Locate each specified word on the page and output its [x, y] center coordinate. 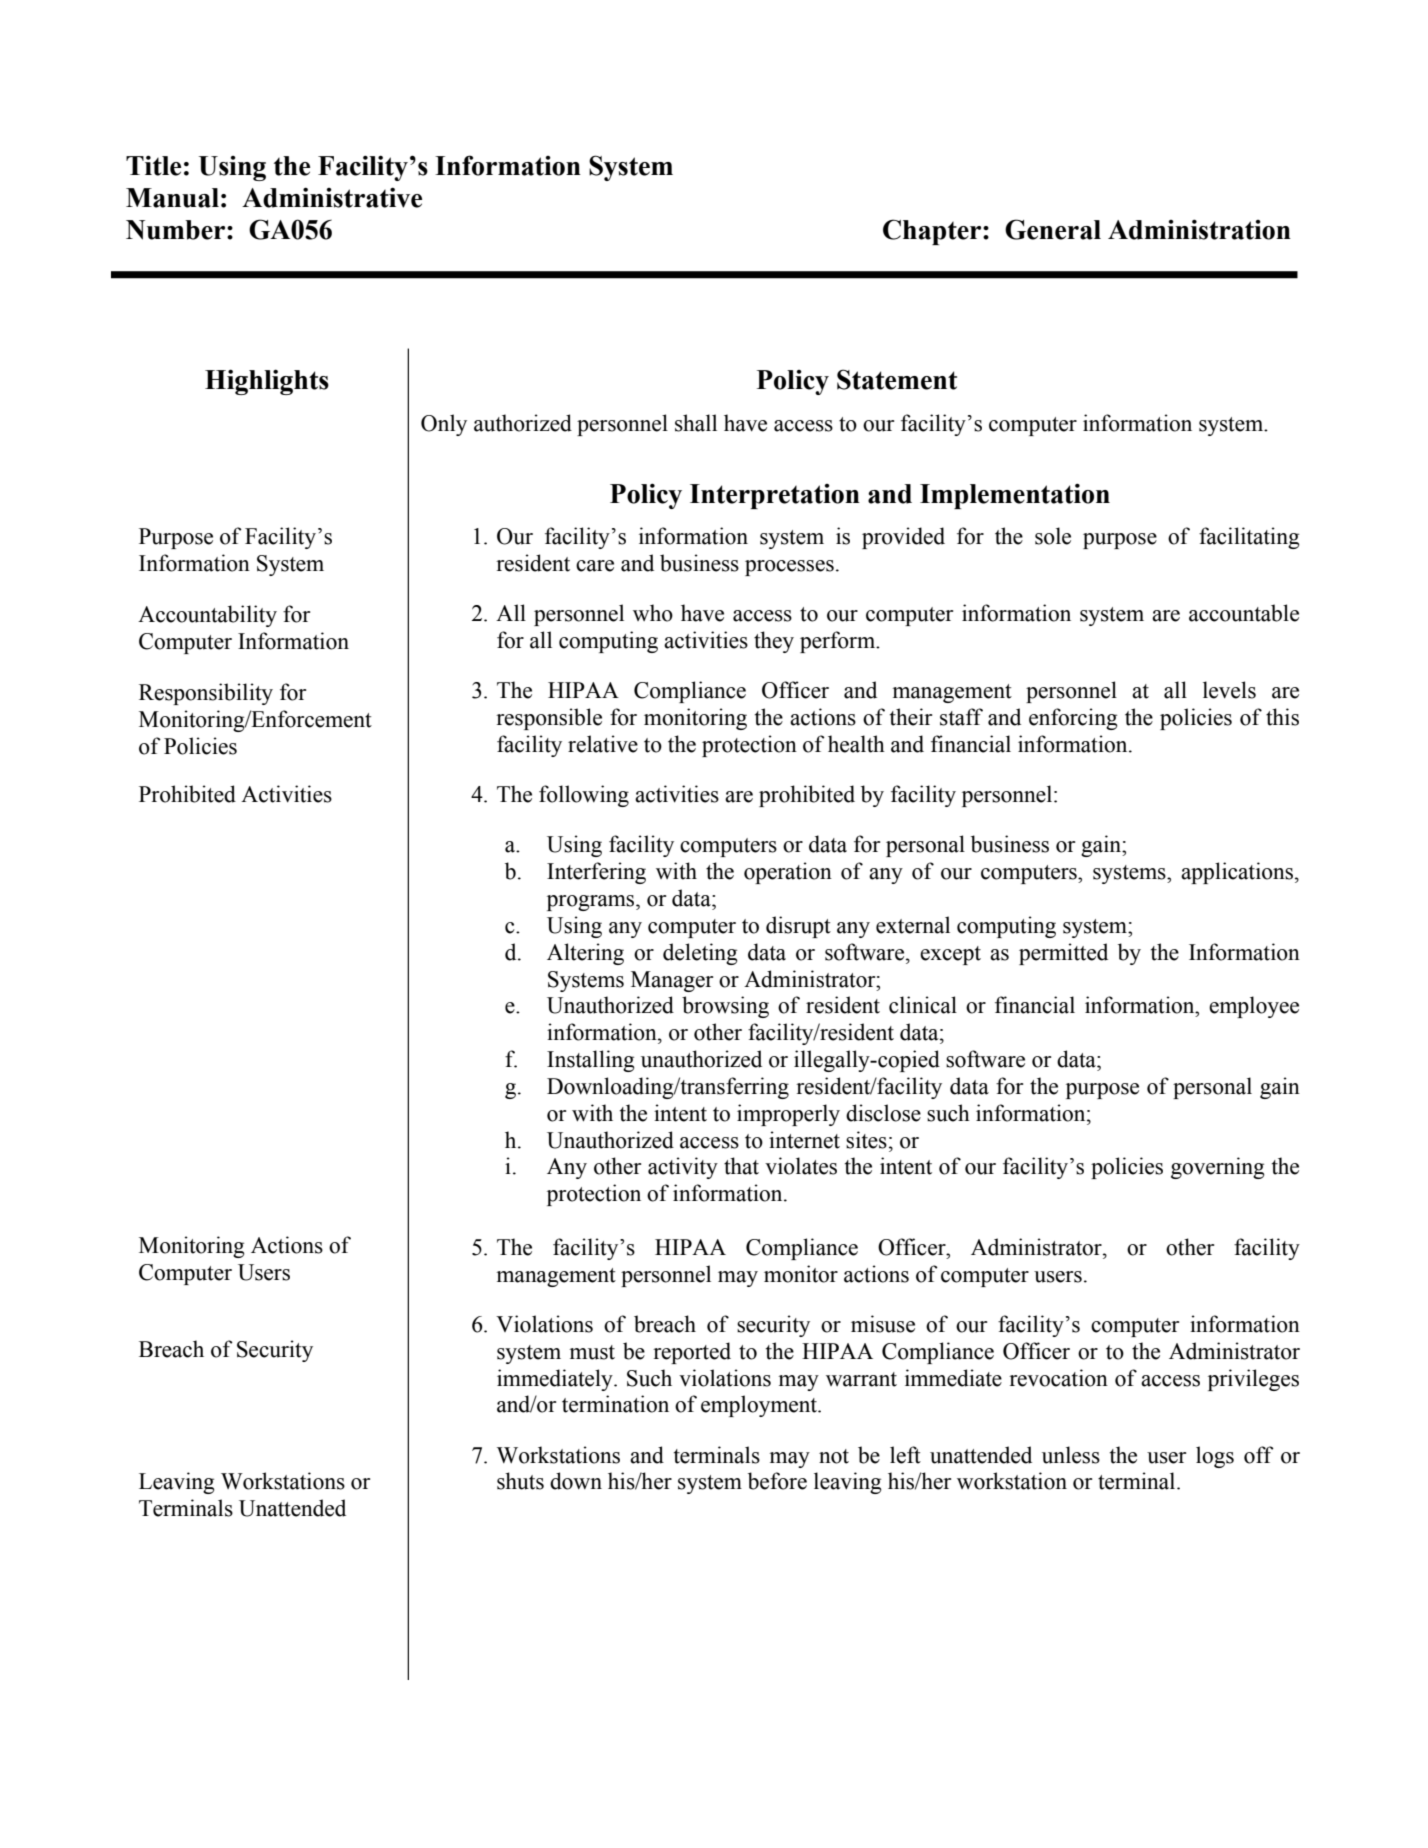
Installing [591, 1061]
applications [1238, 873]
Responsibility [206, 694]
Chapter [933, 232]
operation [788, 873]
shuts [520, 1481]
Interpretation [775, 496]
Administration [1199, 229]
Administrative [332, 197]
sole [1053, 536]
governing [1218, 1168]
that [741, 1166]
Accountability [207, 616]
